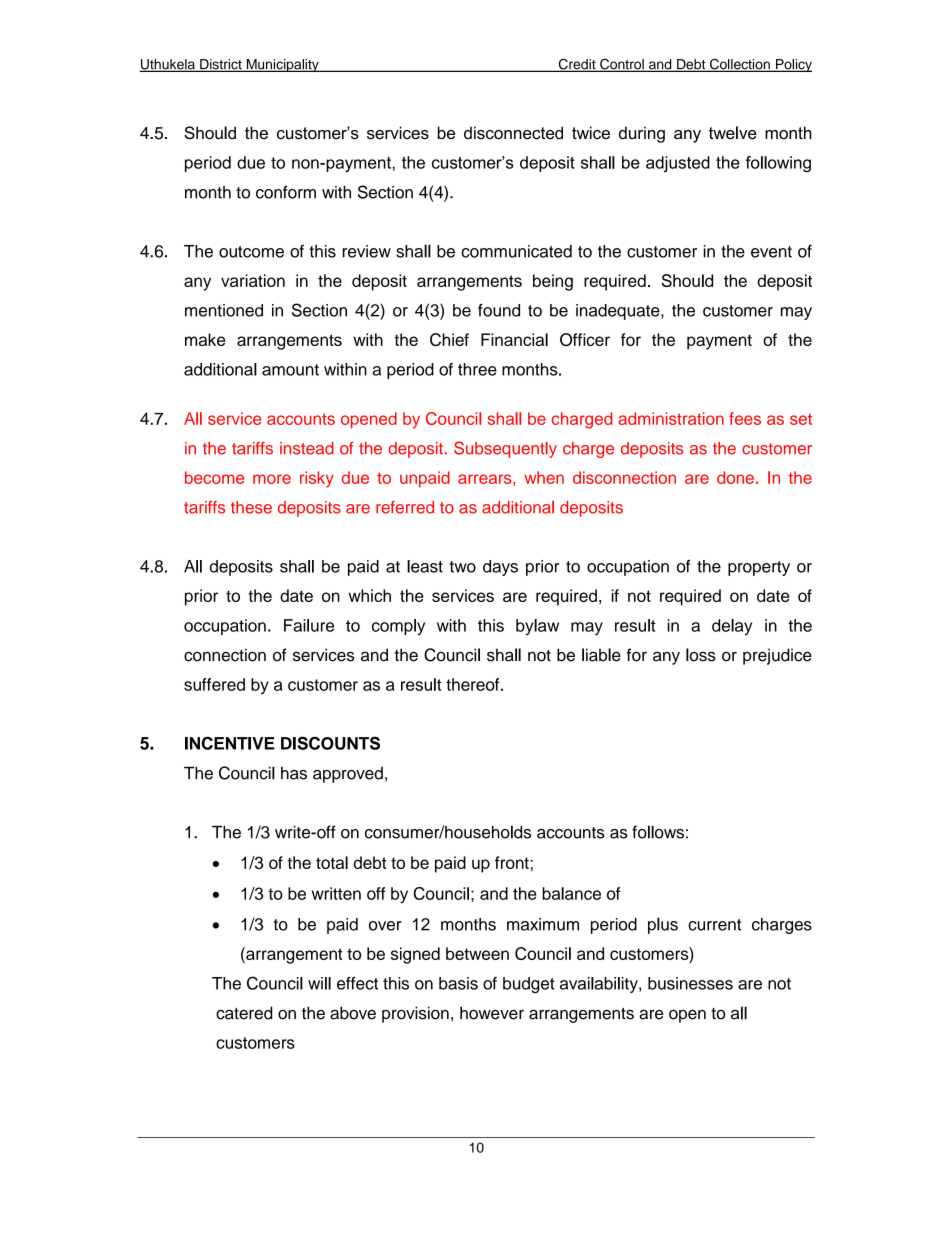 This screenshot has width=952, height=1233. I want to click on will, so click(319, 983).
